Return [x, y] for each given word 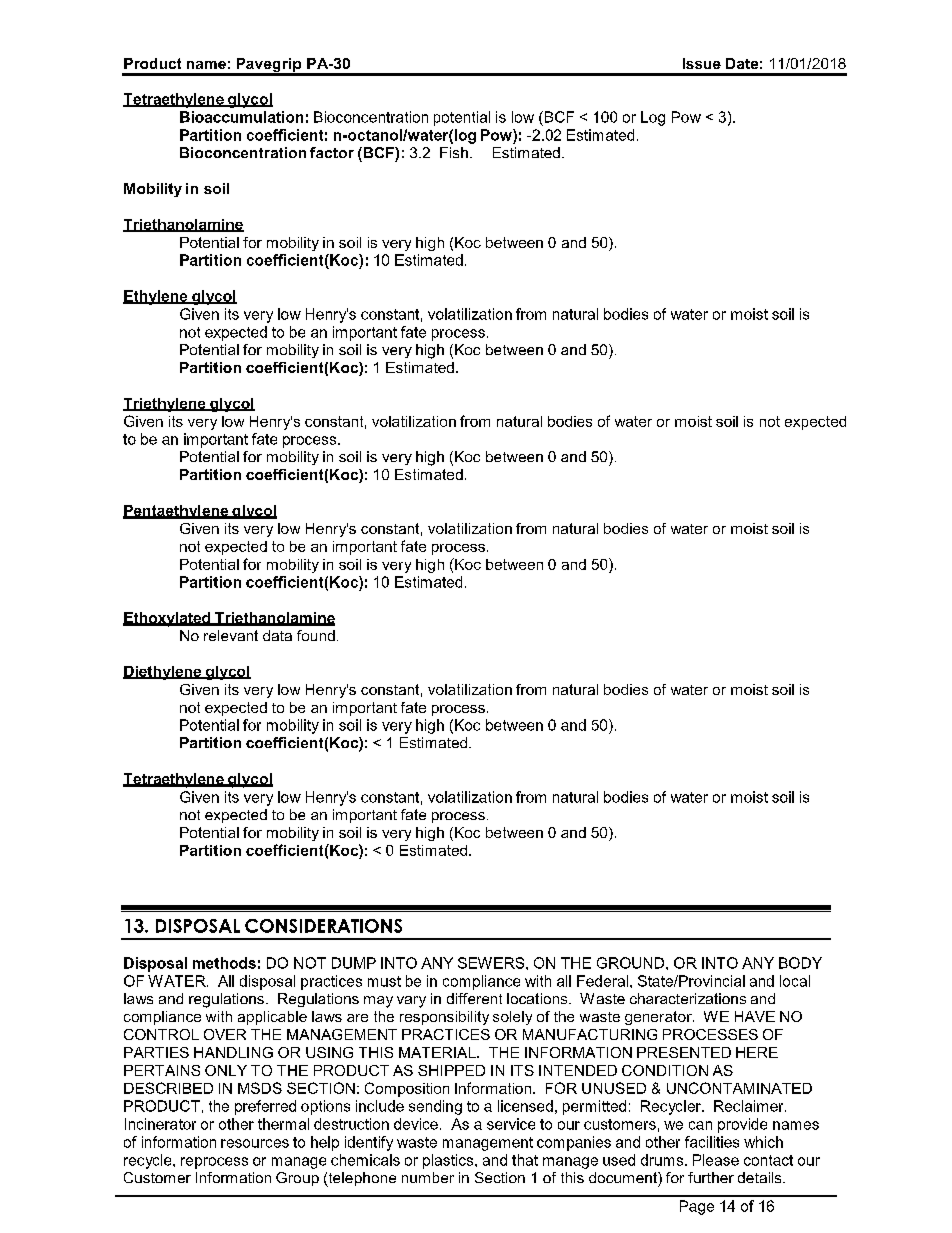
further [711, 1177]
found [316, 635]
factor [332, 152]
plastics [449, 1161]
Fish [454, 152]
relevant [231, 635]
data [277, 635]
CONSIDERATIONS [323, 926]
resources [255, 1143]
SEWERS [492, 963]
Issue [702, 63]
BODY [800, 963]
